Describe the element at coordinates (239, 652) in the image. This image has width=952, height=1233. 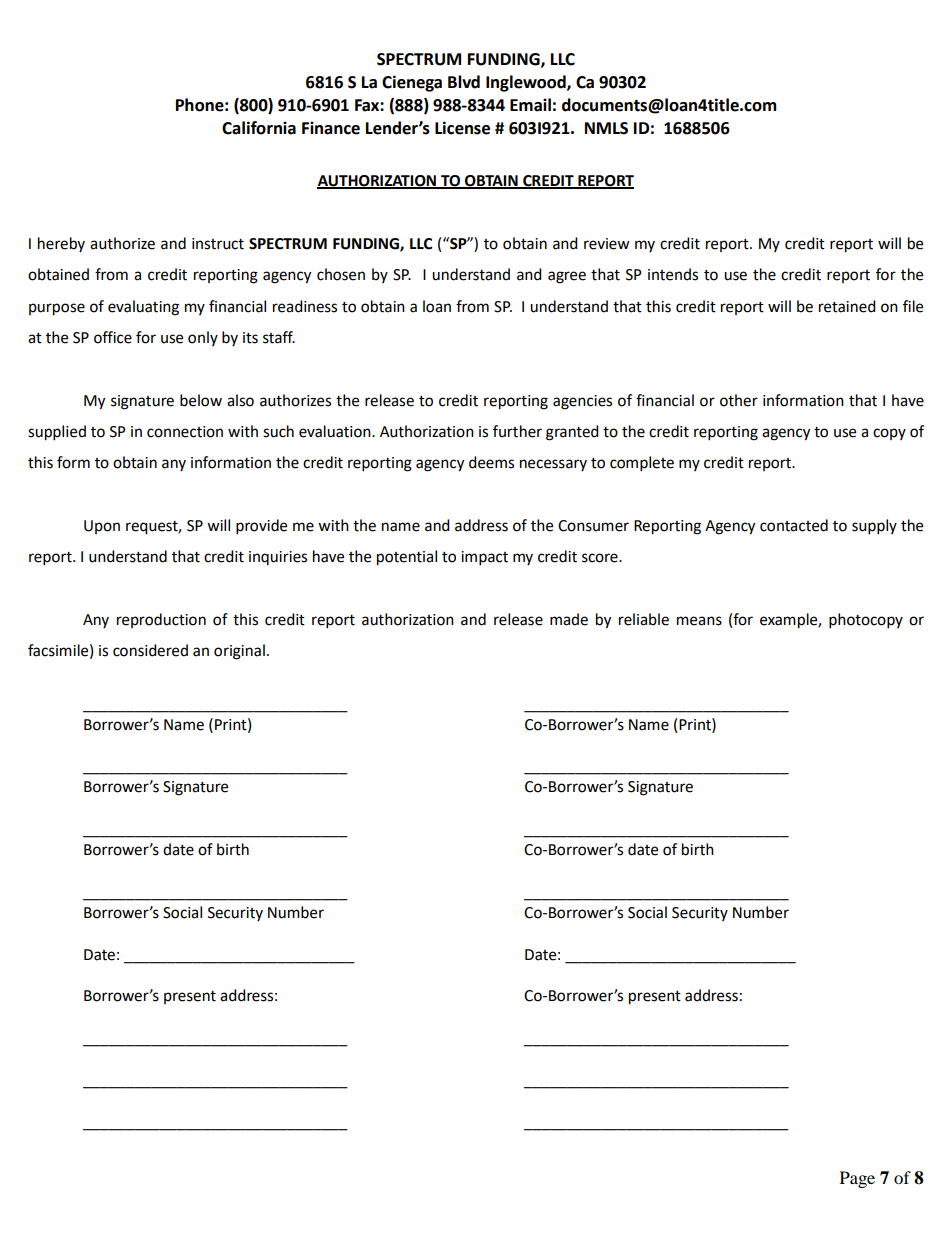
I see `original` at that location.
